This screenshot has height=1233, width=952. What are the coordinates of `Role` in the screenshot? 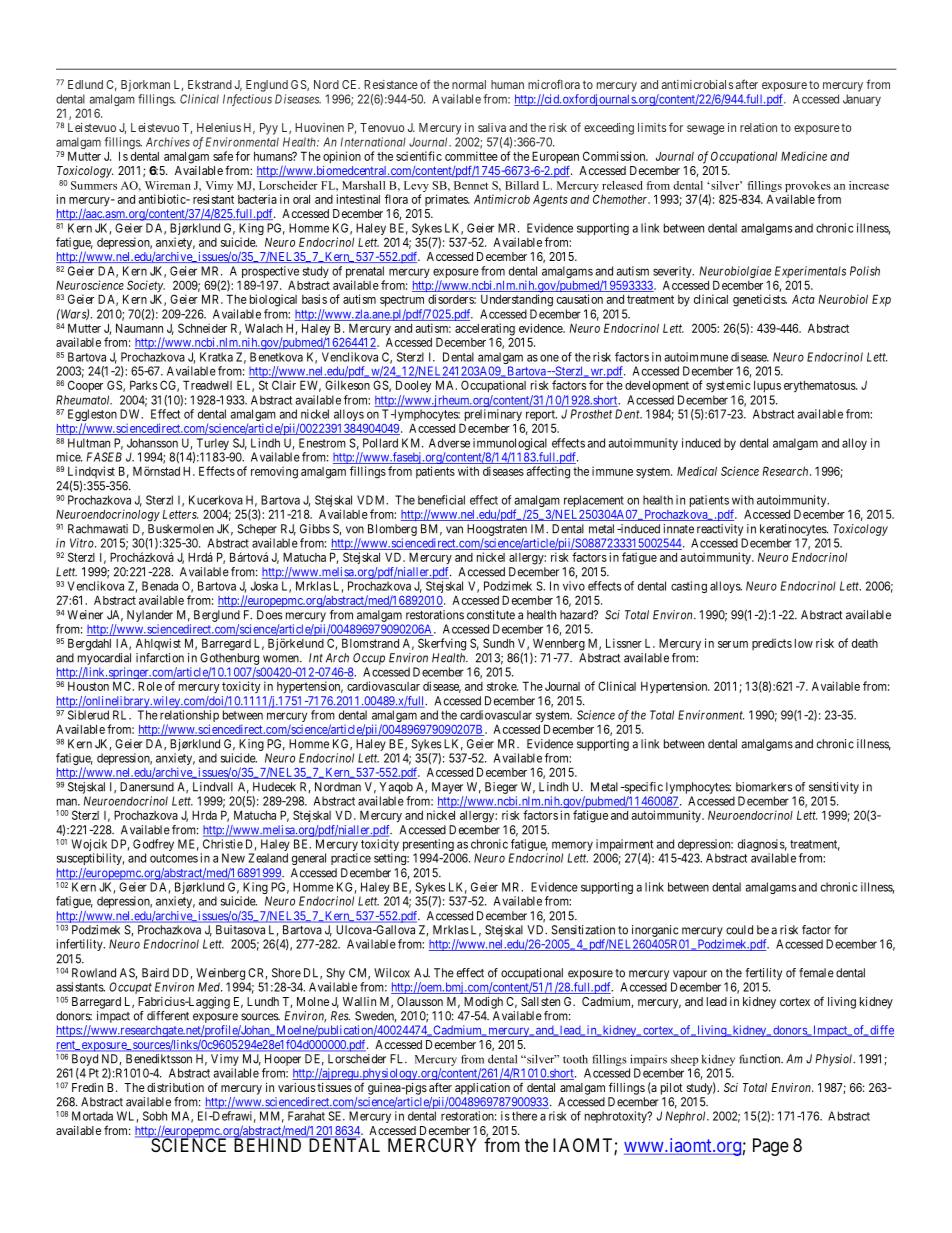 It's located at (150, 686).
